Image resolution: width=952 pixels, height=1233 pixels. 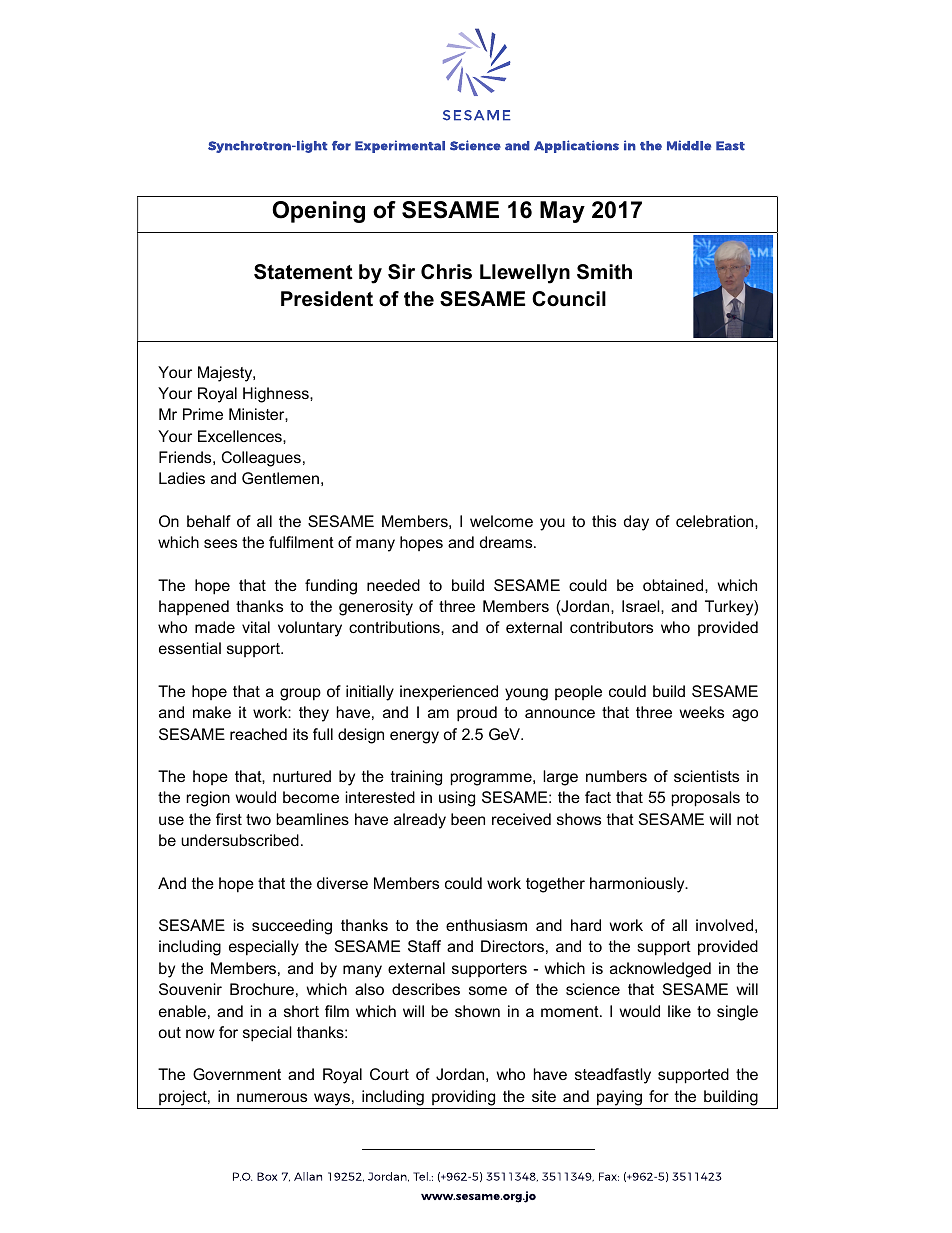 I want to click on Government, so click(x=237, y=1074).
